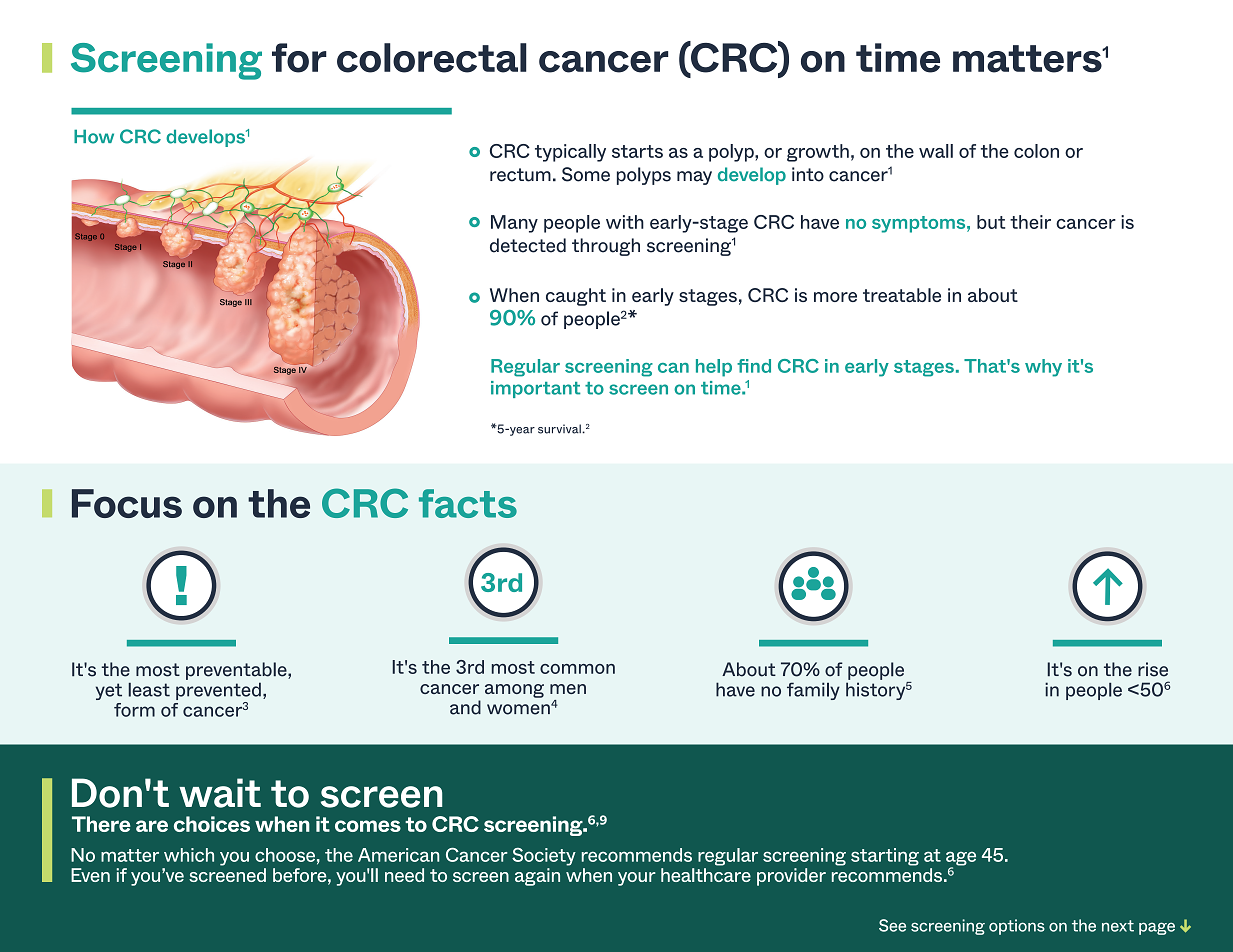 Image resolution: width=1233 pixels, height=952 pixels. I want to click on least, so click(149, 690).
